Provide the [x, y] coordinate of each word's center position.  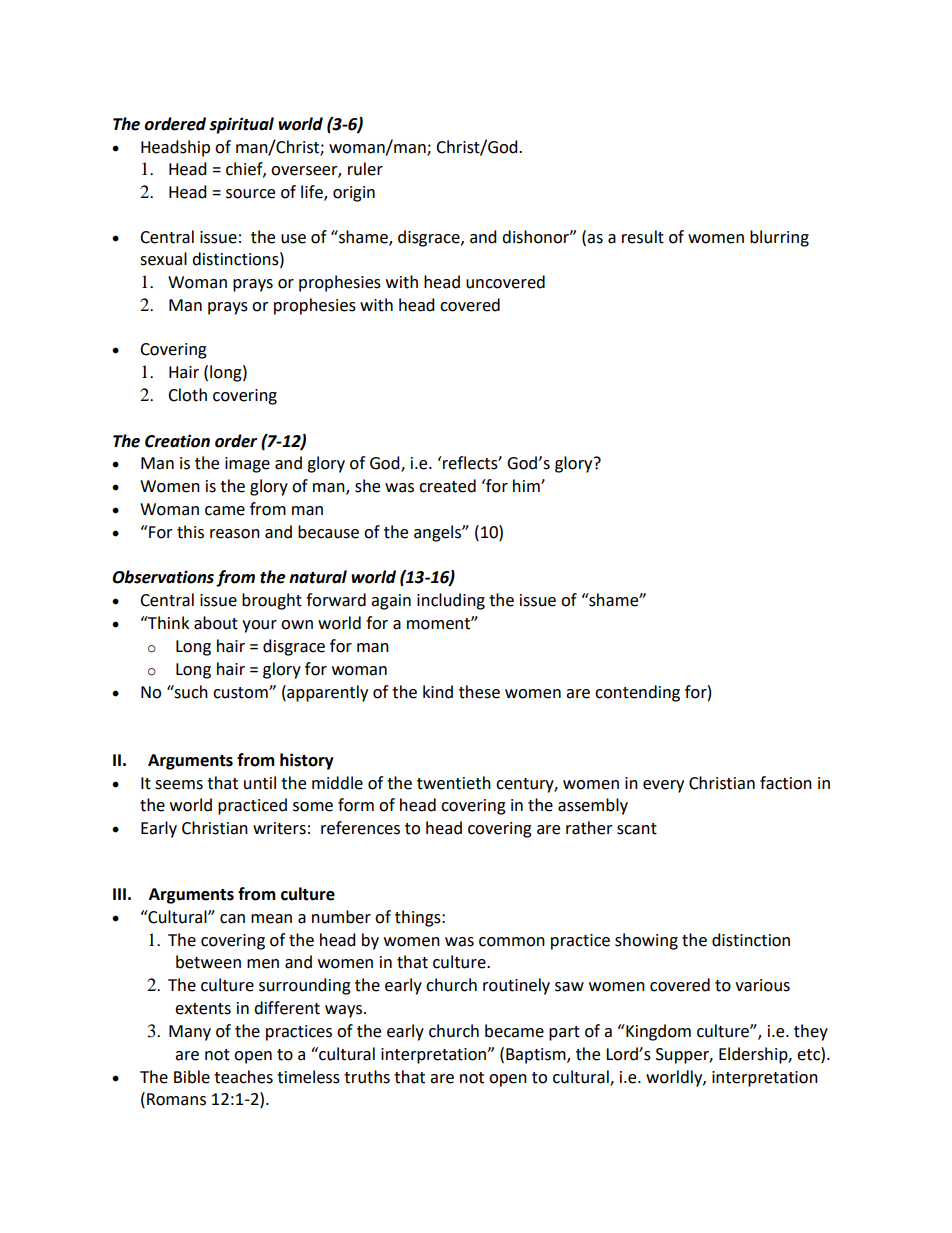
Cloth [187, 395]
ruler [365, 169]
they [811, 1032]
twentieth [454, 783]
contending [637, 693]
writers [279, 828]
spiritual [241, 125]
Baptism [537, 1056]
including [451, 601]
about [216, 623]
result [643, 237]
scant [637, 829]
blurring [779, 238]
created [447, 486]
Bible [192, 1077]
